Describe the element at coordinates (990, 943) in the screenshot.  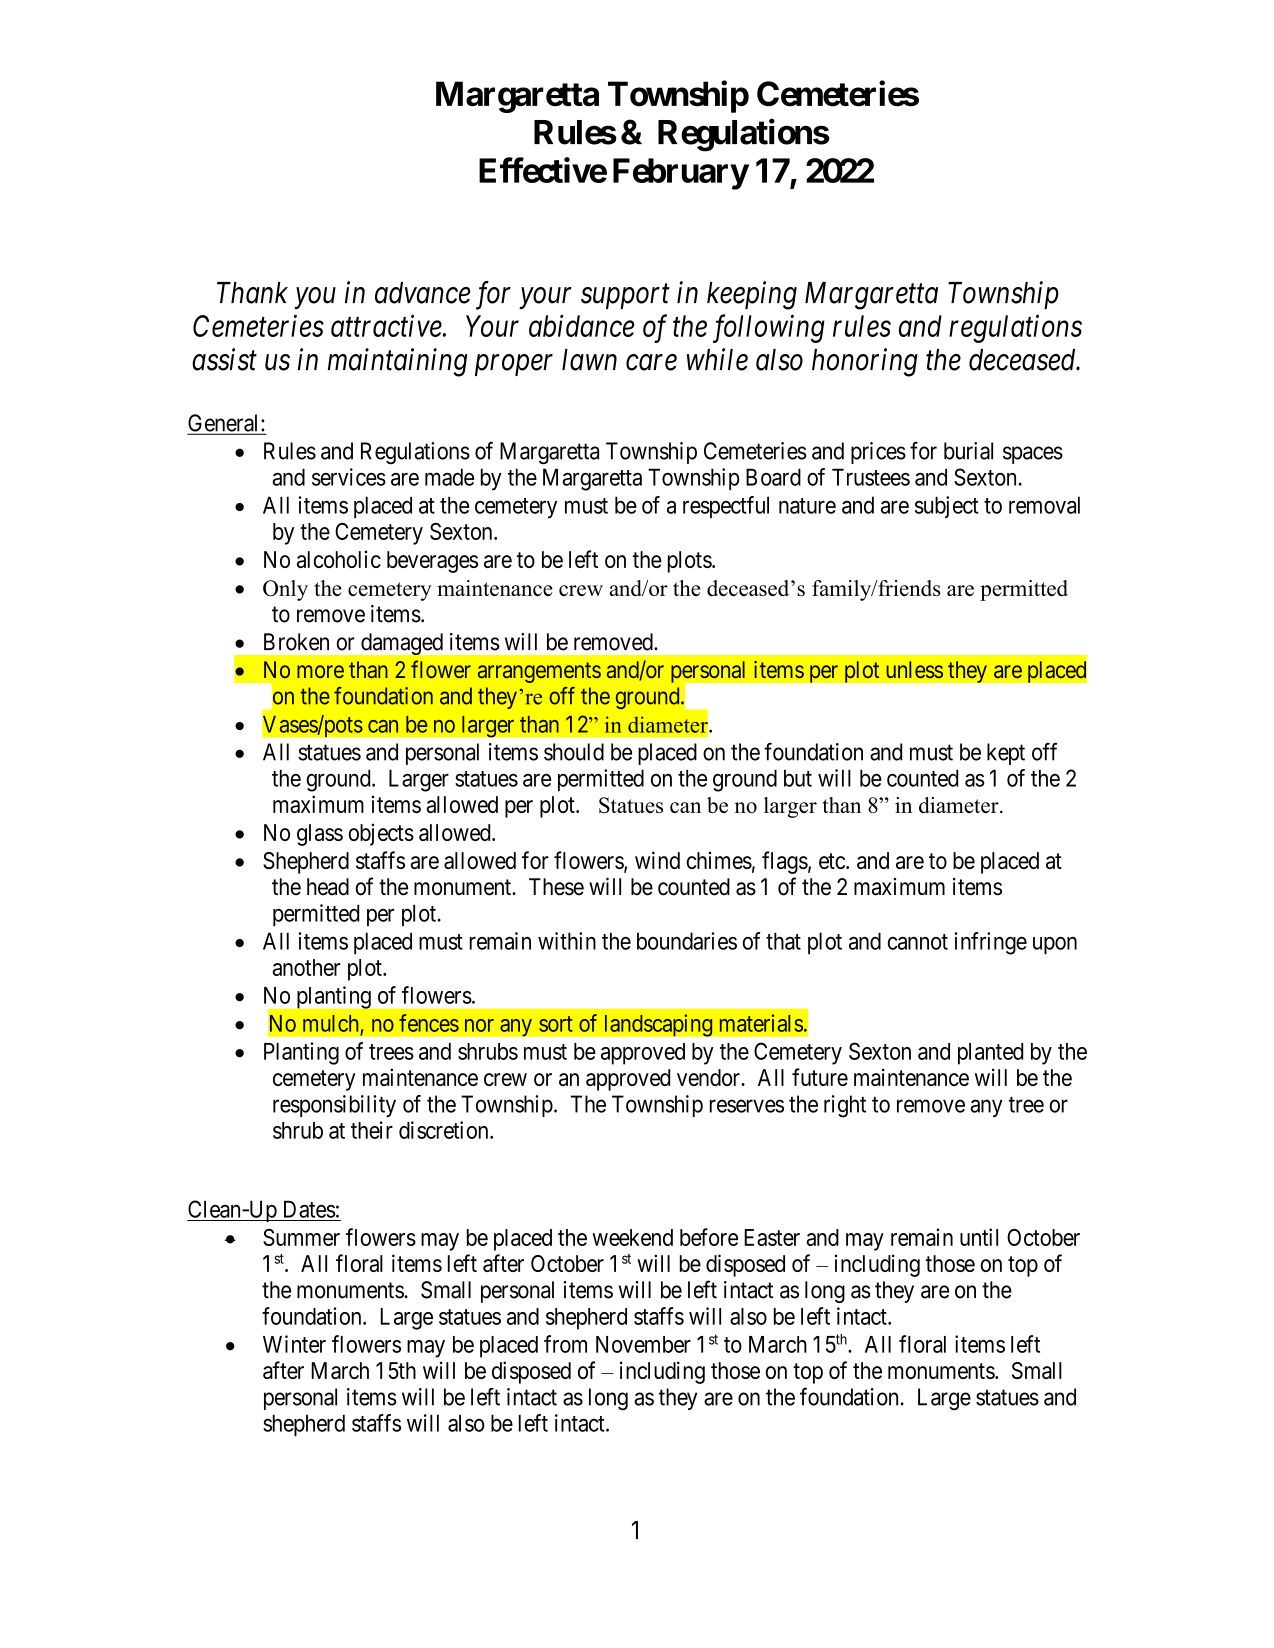
I see `infringe` at that location.
